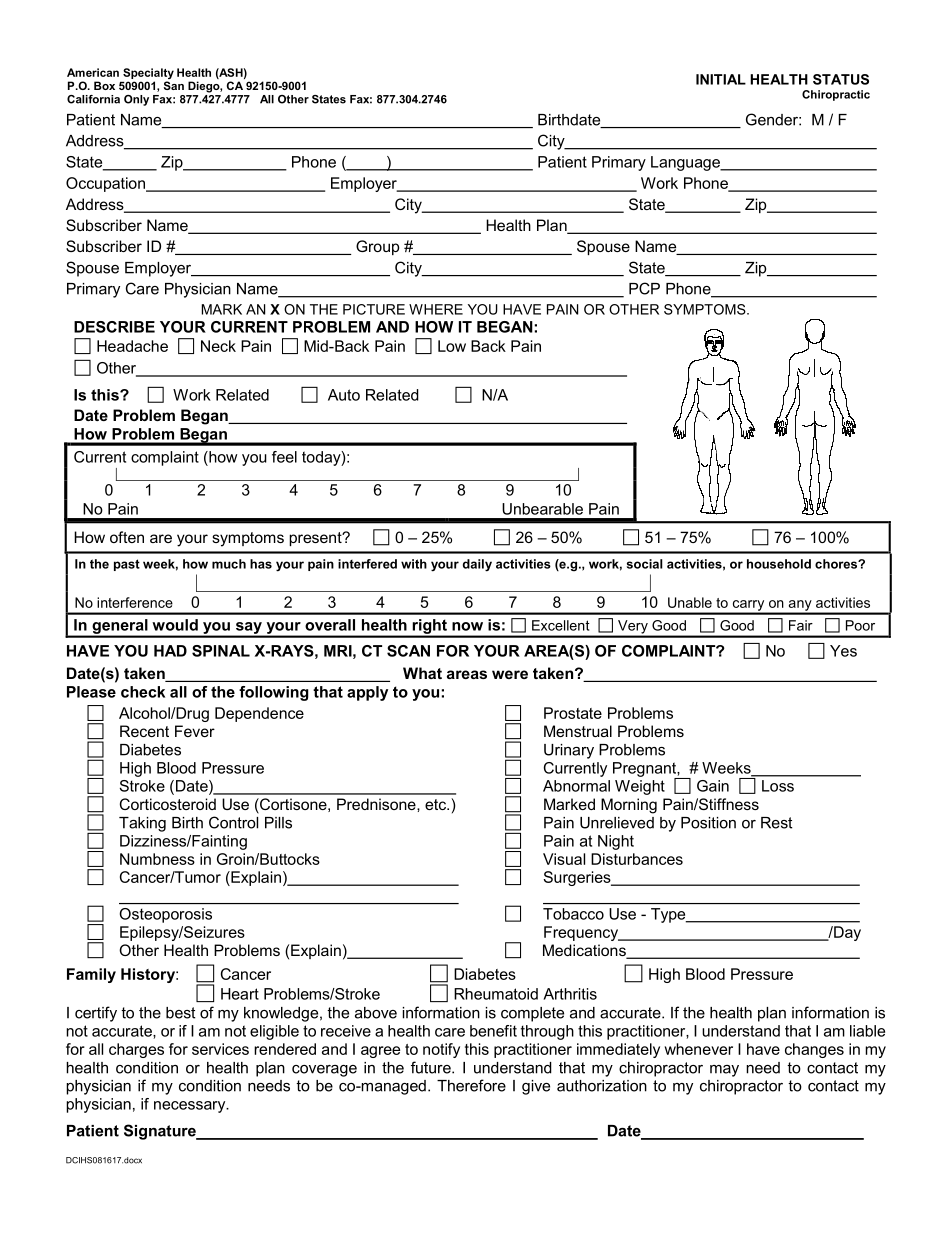 The height and width of the screenshot is (1233, 952). I want to click on etc, so click(437, 804).
